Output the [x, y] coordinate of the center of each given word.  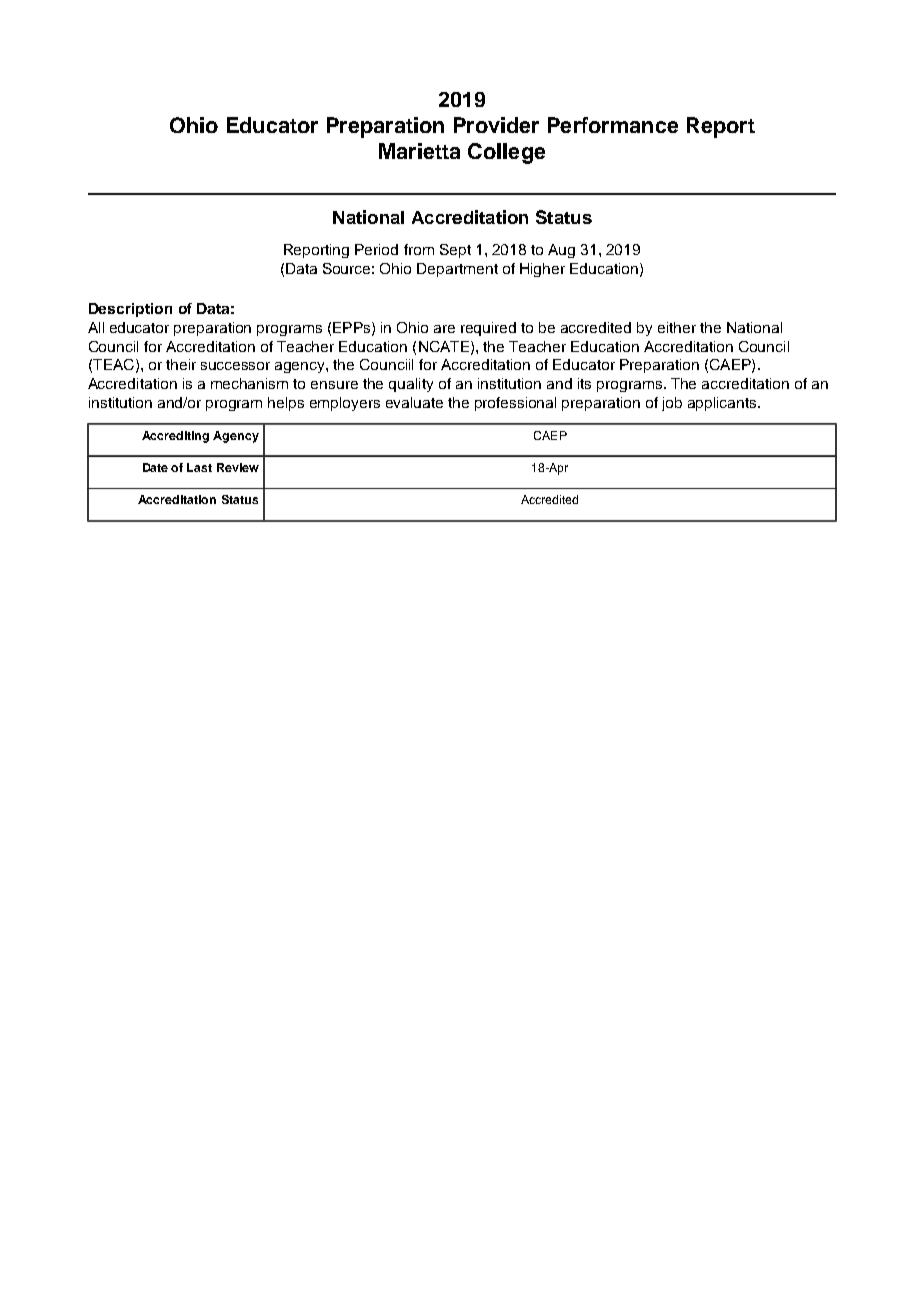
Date [155, 467]
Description [130, 310]
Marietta [419, 151]
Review [238, 467]
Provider [496, 125]
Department [457, 270]
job [672, 404]
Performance [613, 125]
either [677, 327]
